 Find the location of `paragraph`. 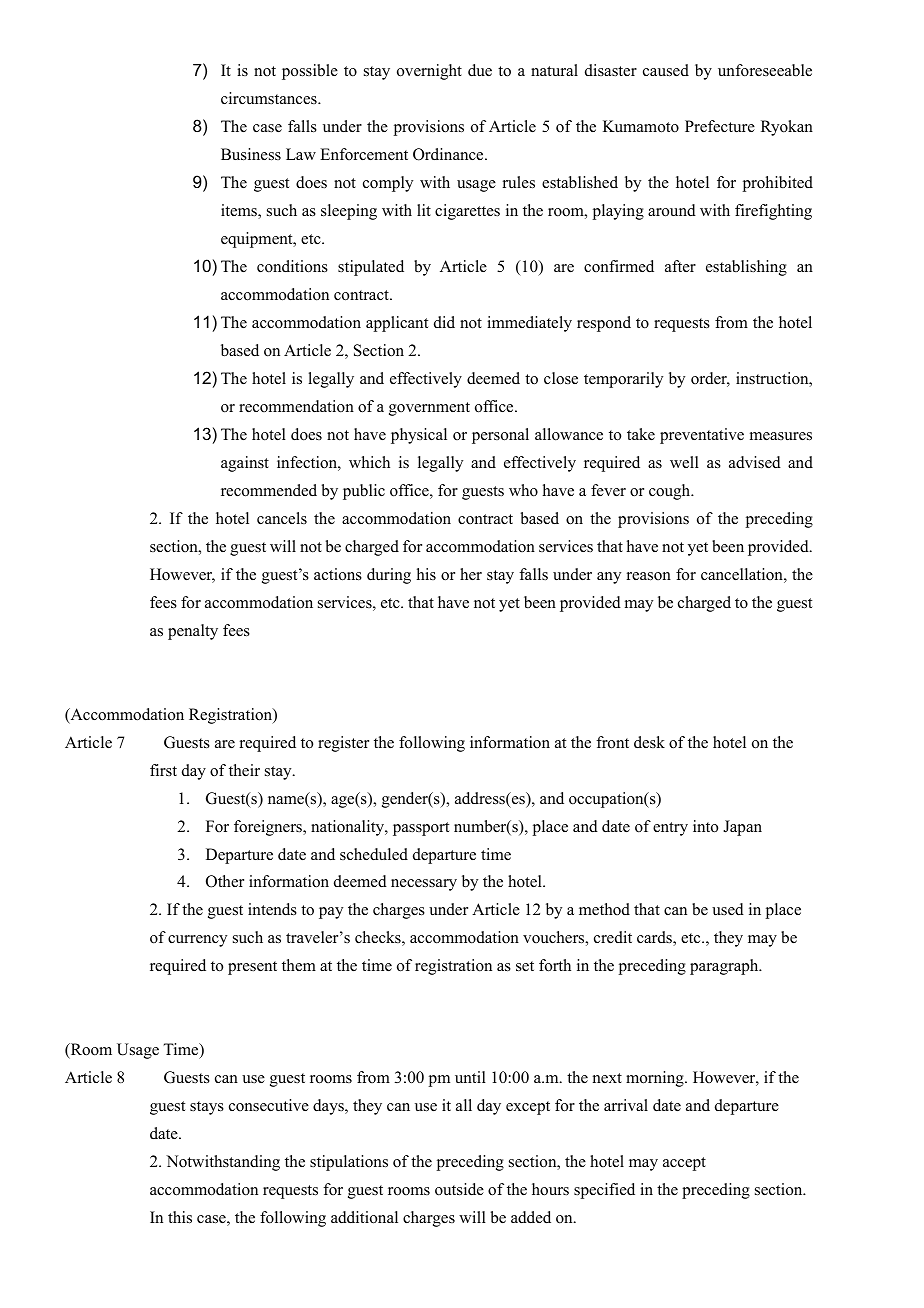

paragraph is located at coordinates (725, 967).
